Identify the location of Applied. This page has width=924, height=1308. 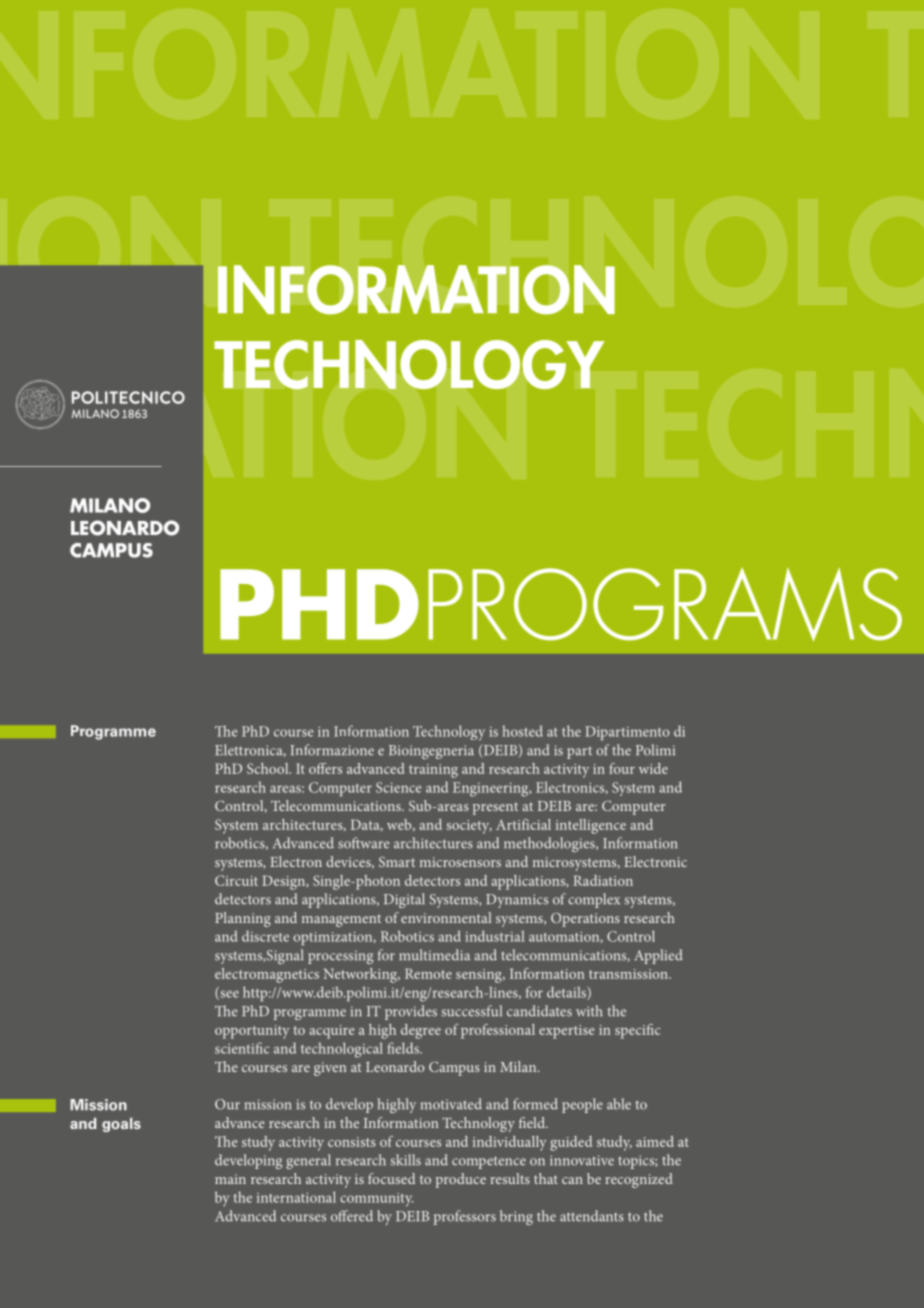
(658, 956).
